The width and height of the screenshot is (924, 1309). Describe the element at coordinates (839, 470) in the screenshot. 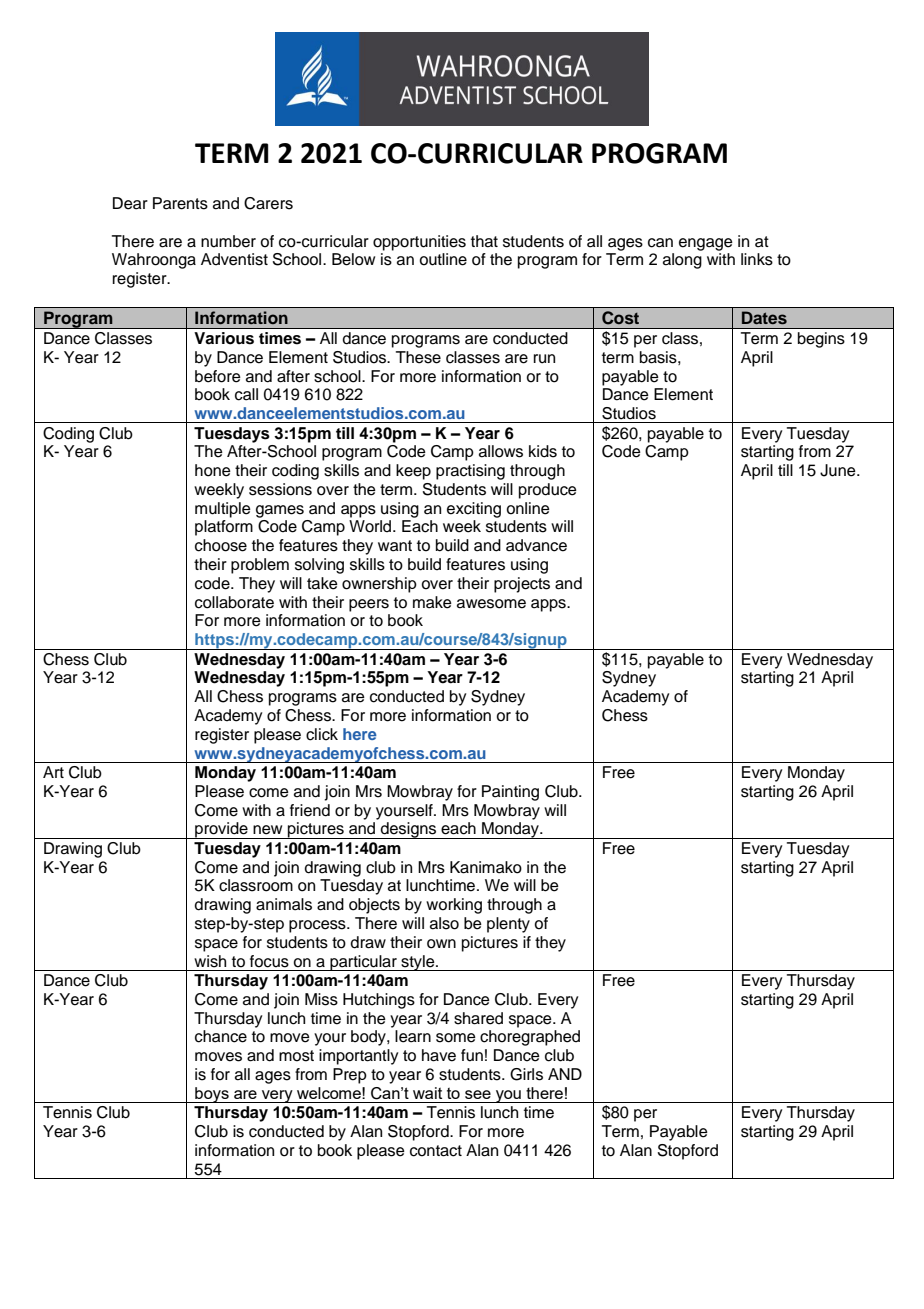

I see `June` at that location.
